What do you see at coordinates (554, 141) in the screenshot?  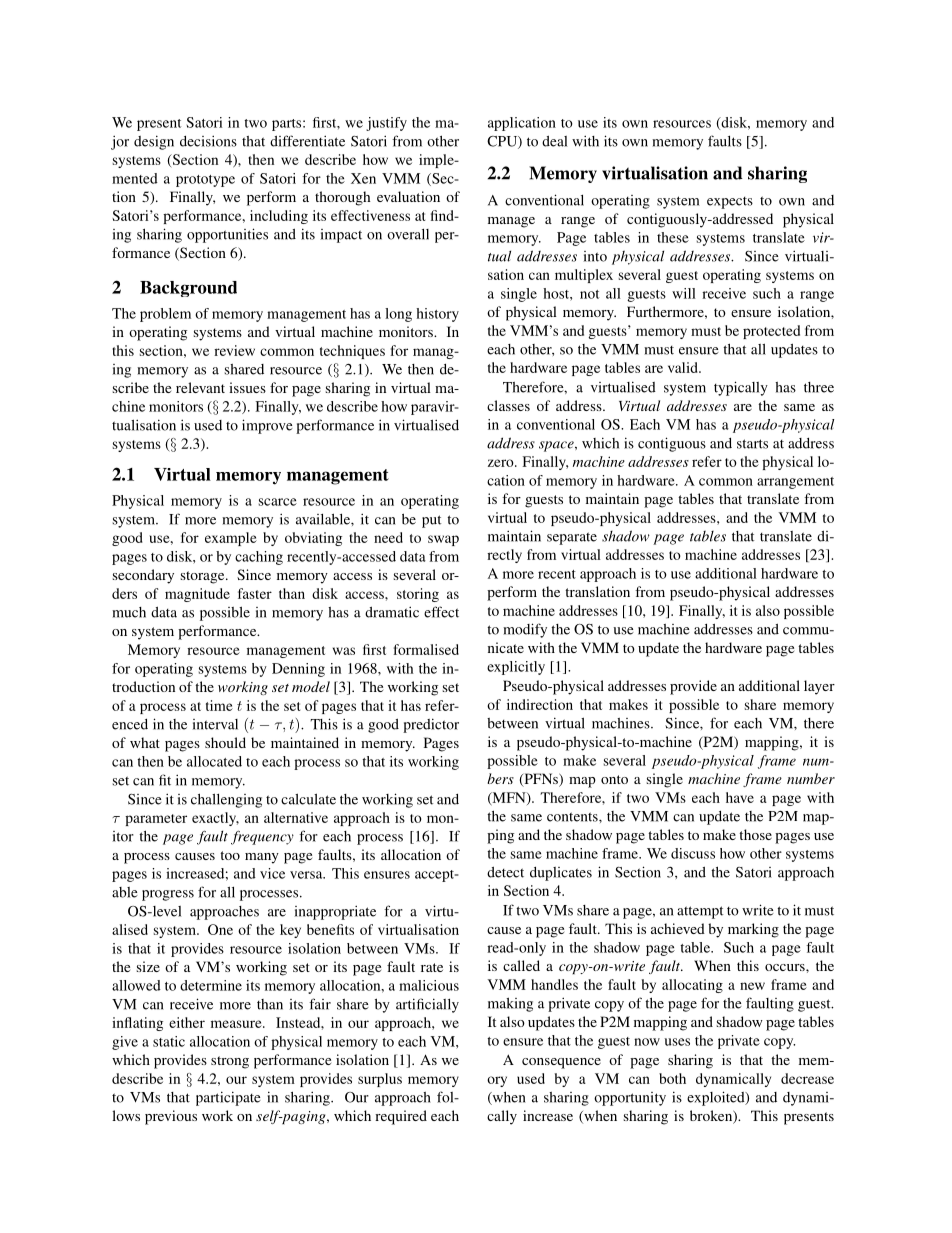 I see `deal` at bounding box center [554, 141].
